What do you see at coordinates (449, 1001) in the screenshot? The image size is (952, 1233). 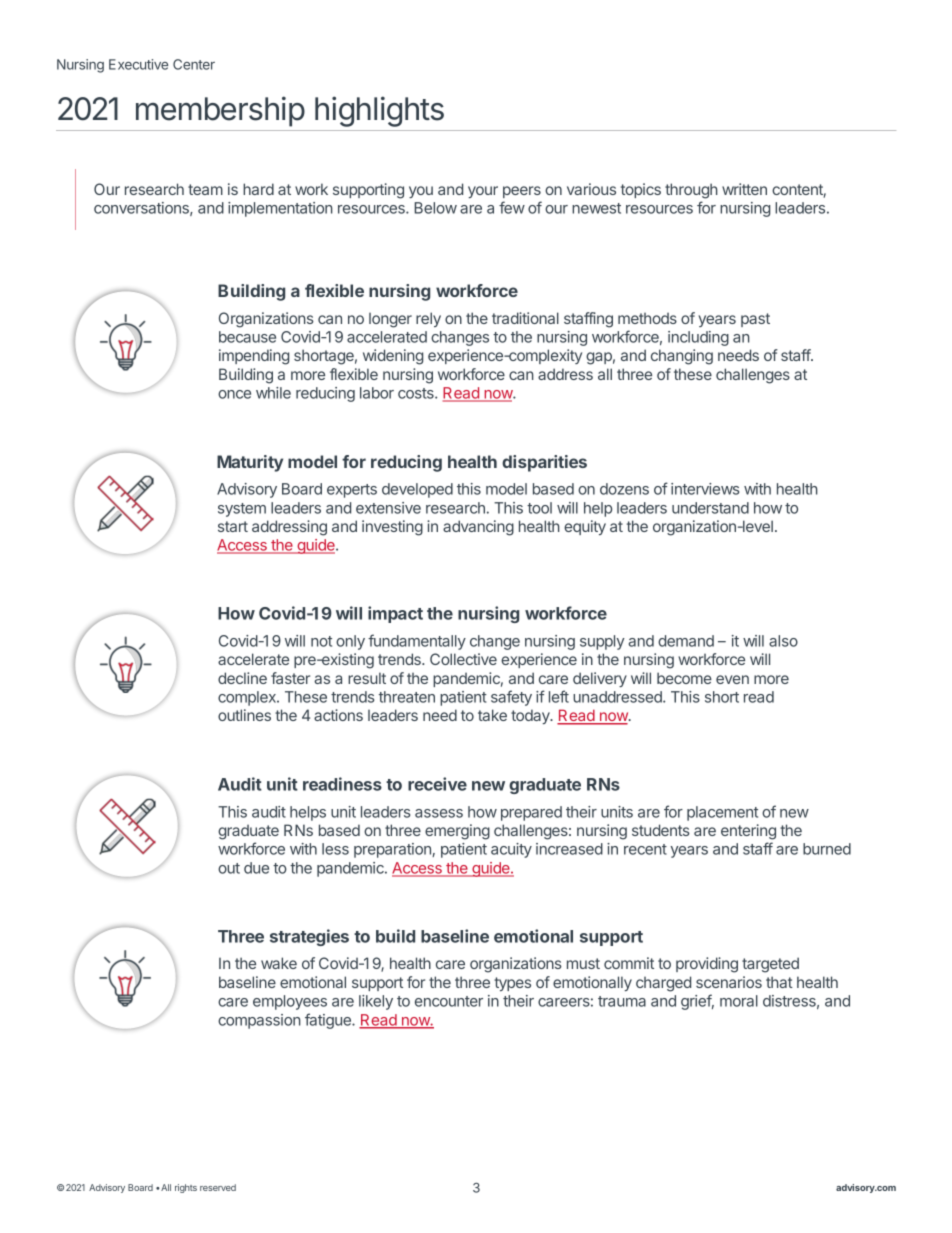 I see `encounter` at bounding box center [449, 1001].
